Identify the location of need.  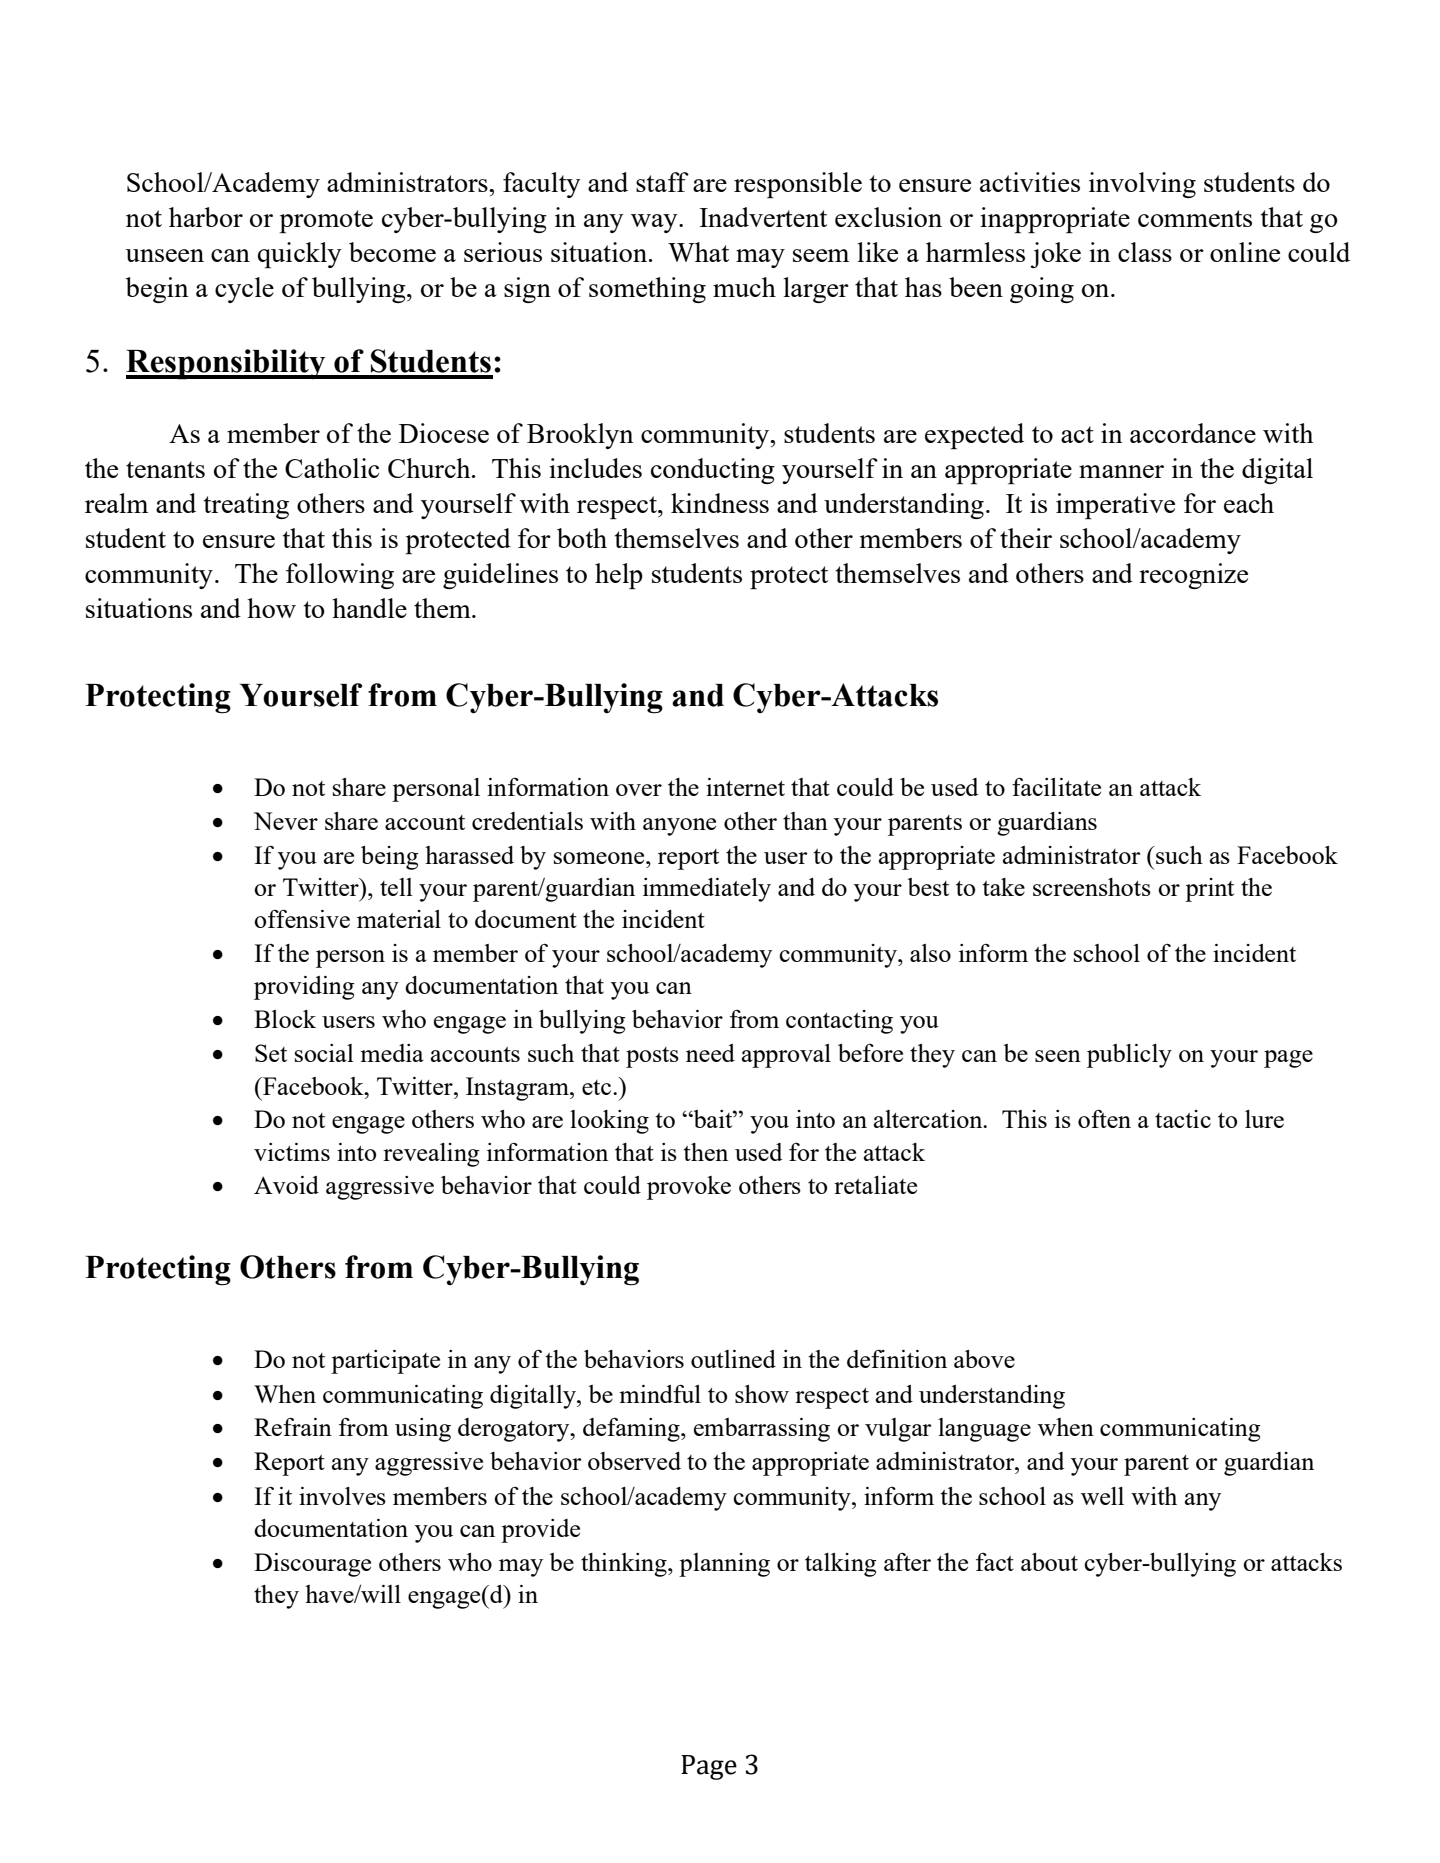
(710, 1053).
